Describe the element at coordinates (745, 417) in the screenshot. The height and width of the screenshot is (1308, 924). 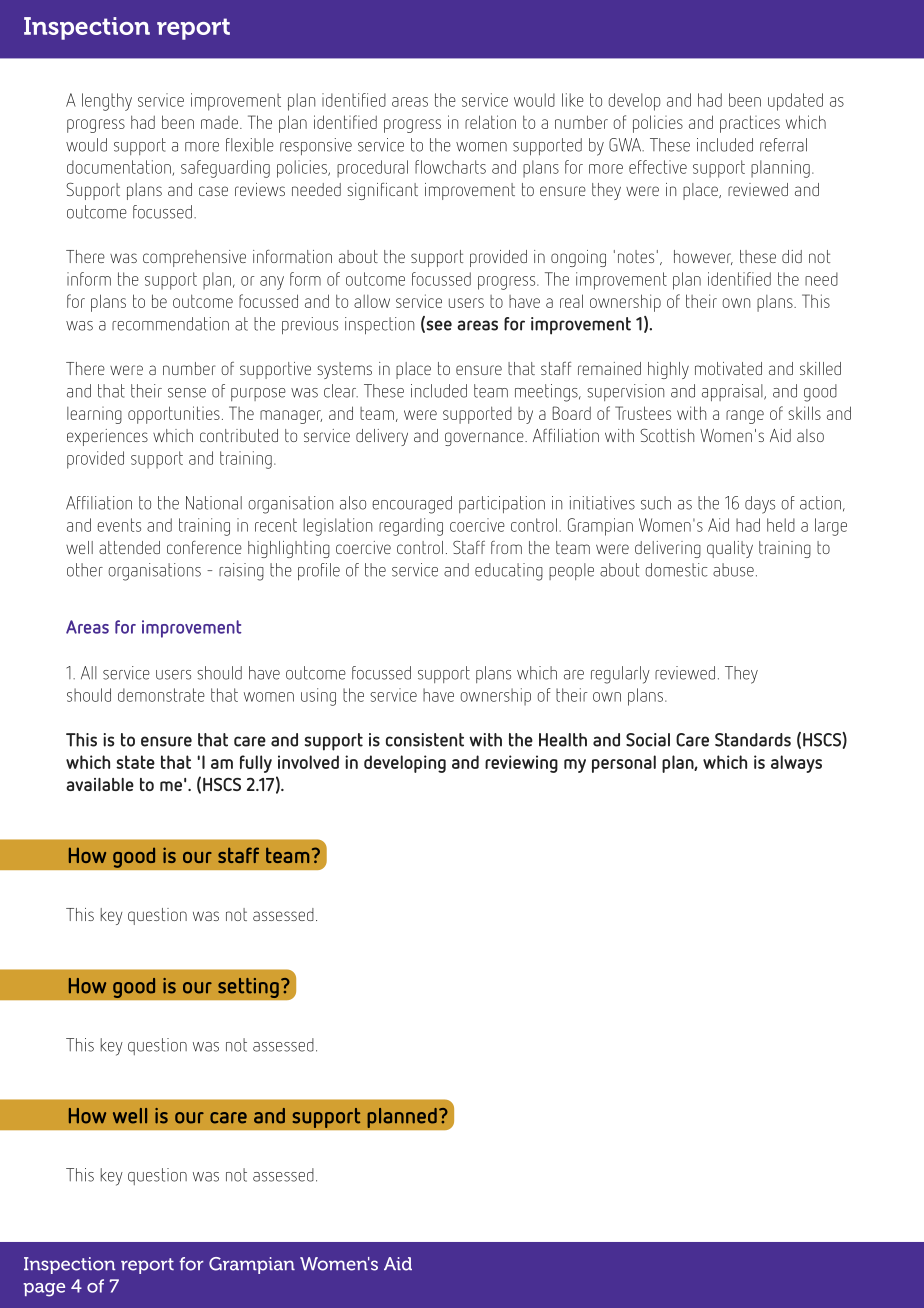
I see `range` at that location.
